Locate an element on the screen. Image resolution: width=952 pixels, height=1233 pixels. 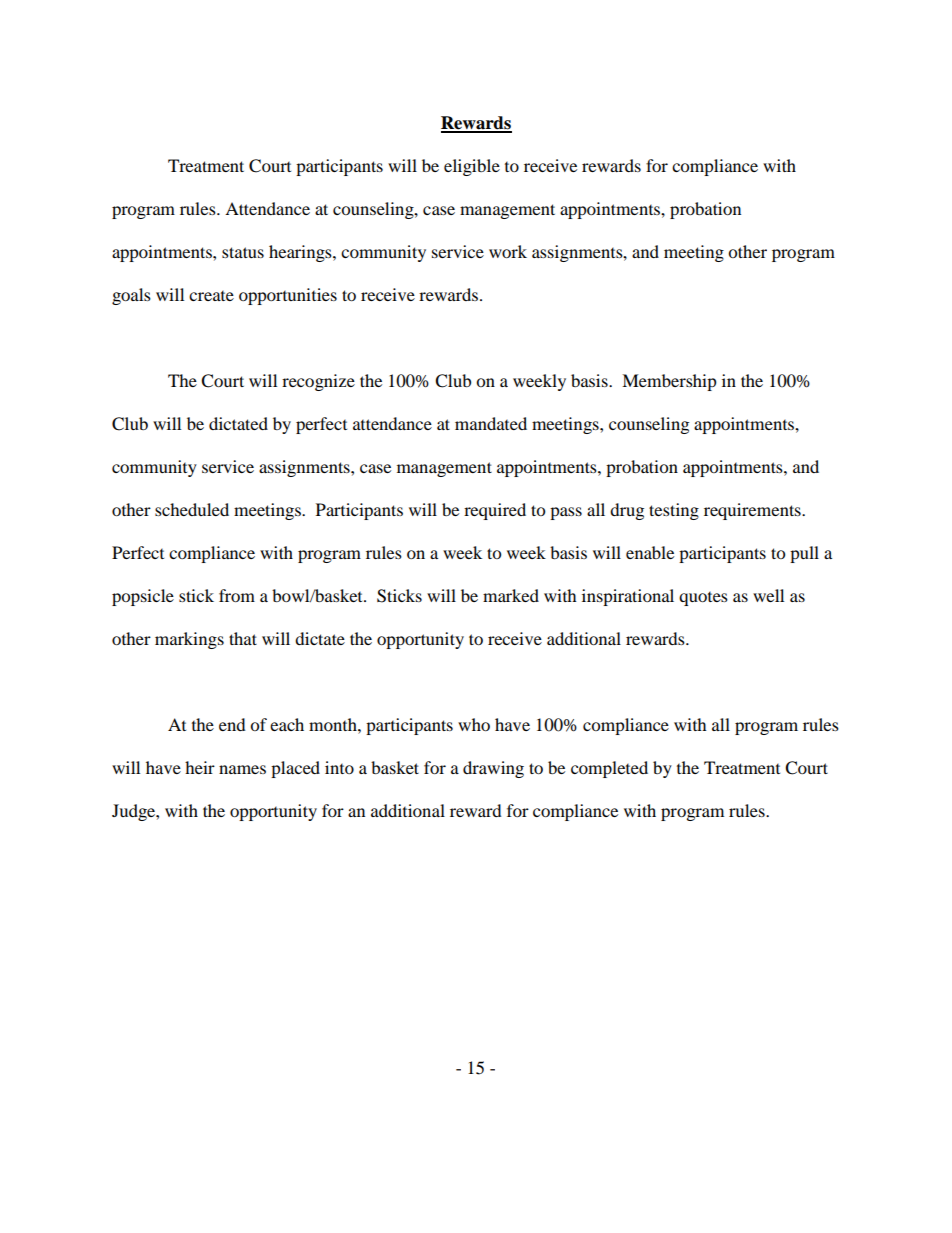
eligible is located at coordinates (472, 167).
